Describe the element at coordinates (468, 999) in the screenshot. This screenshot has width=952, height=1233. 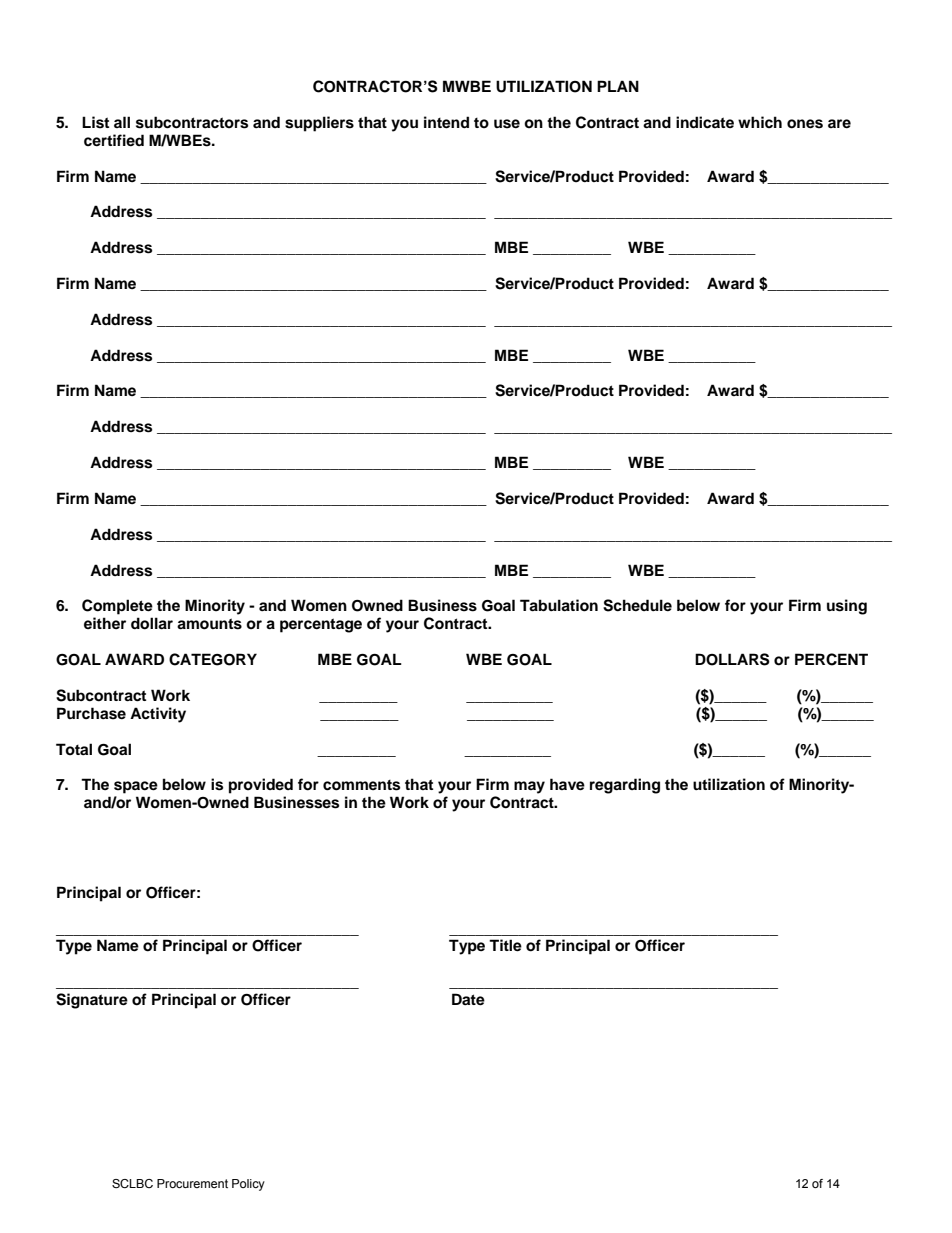
I see `Date` at that location.
